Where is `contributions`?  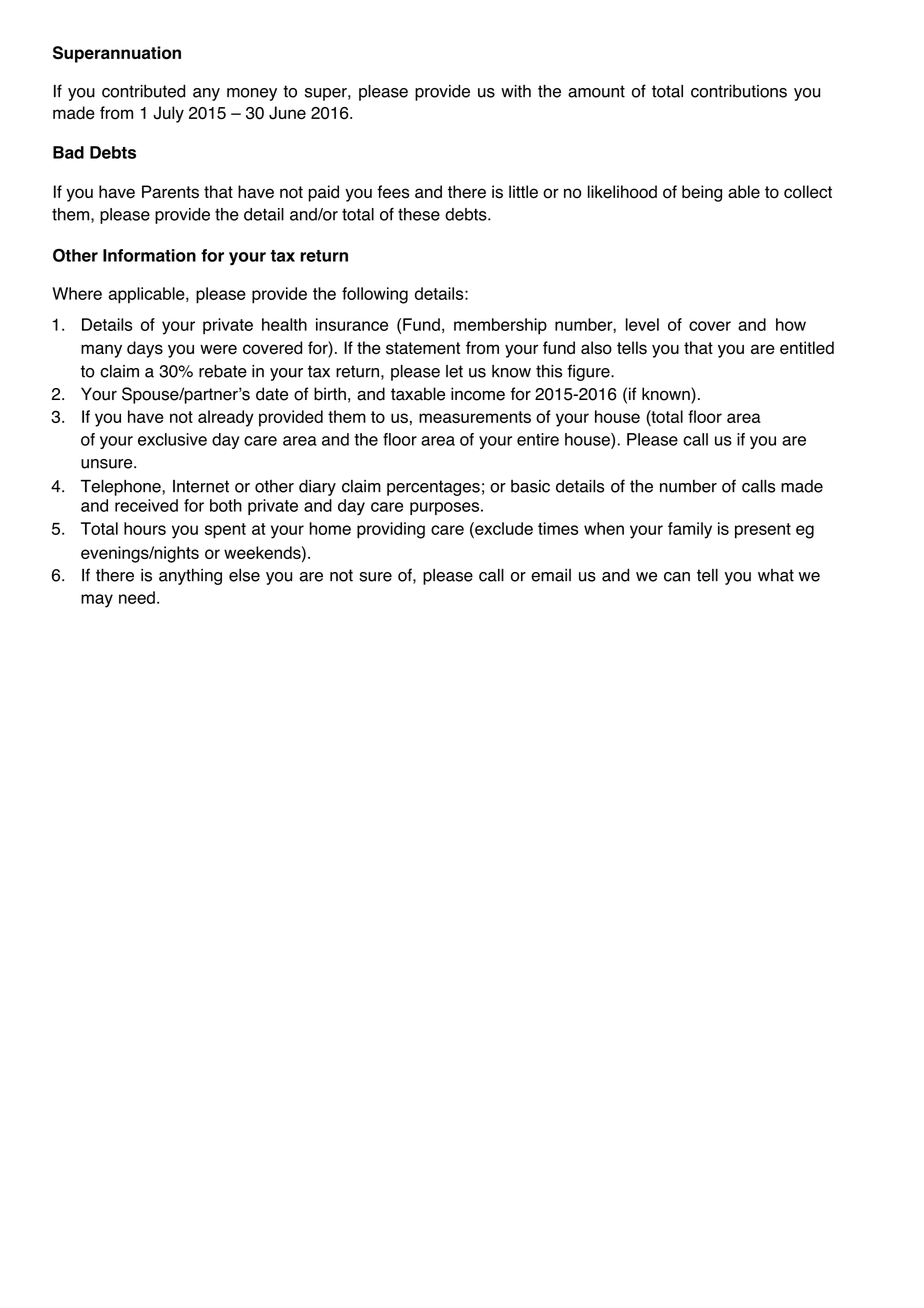 contributions is located at coordinates (739, 91).
